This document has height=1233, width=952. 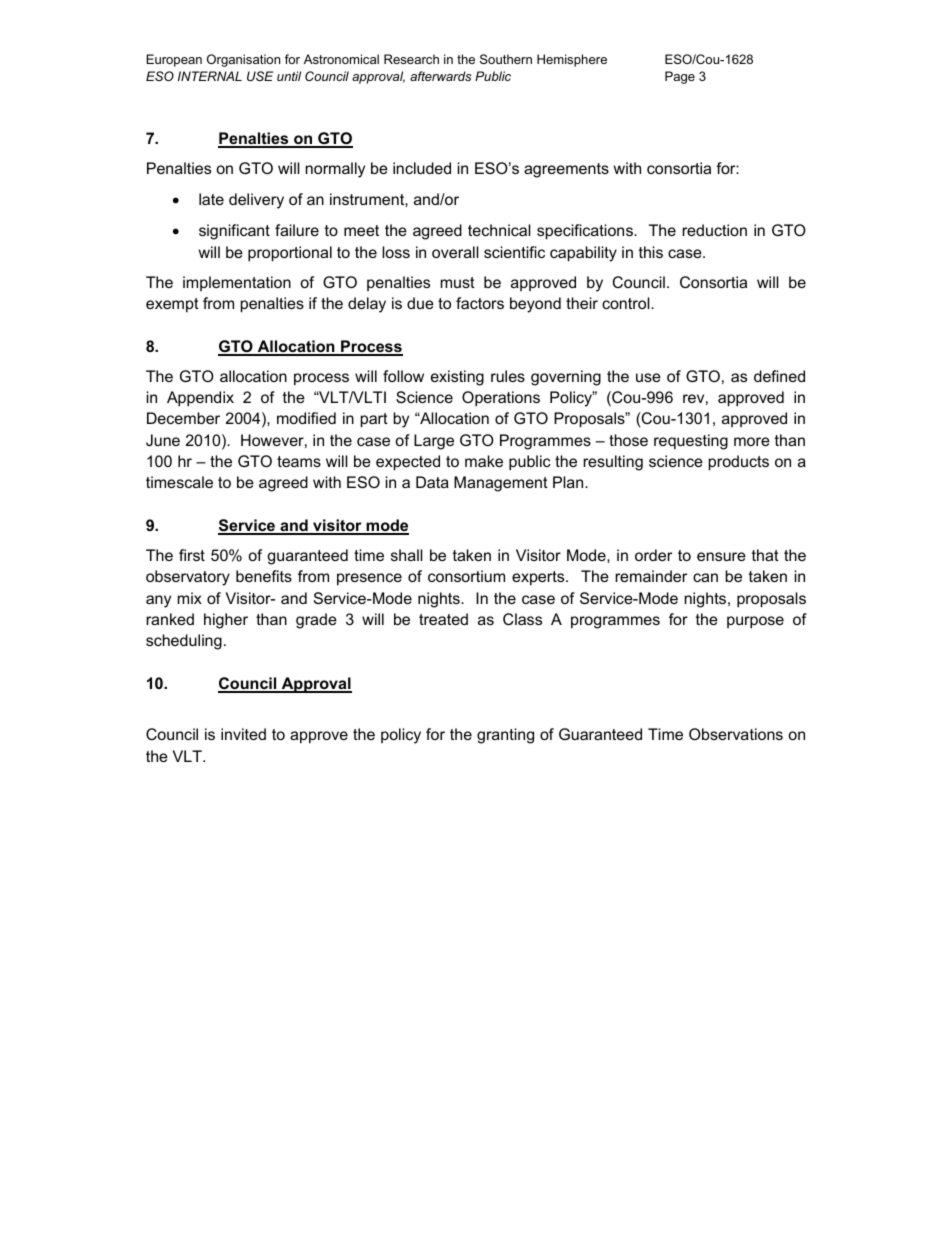 I want to click on must, so click(x=458, y=282).
